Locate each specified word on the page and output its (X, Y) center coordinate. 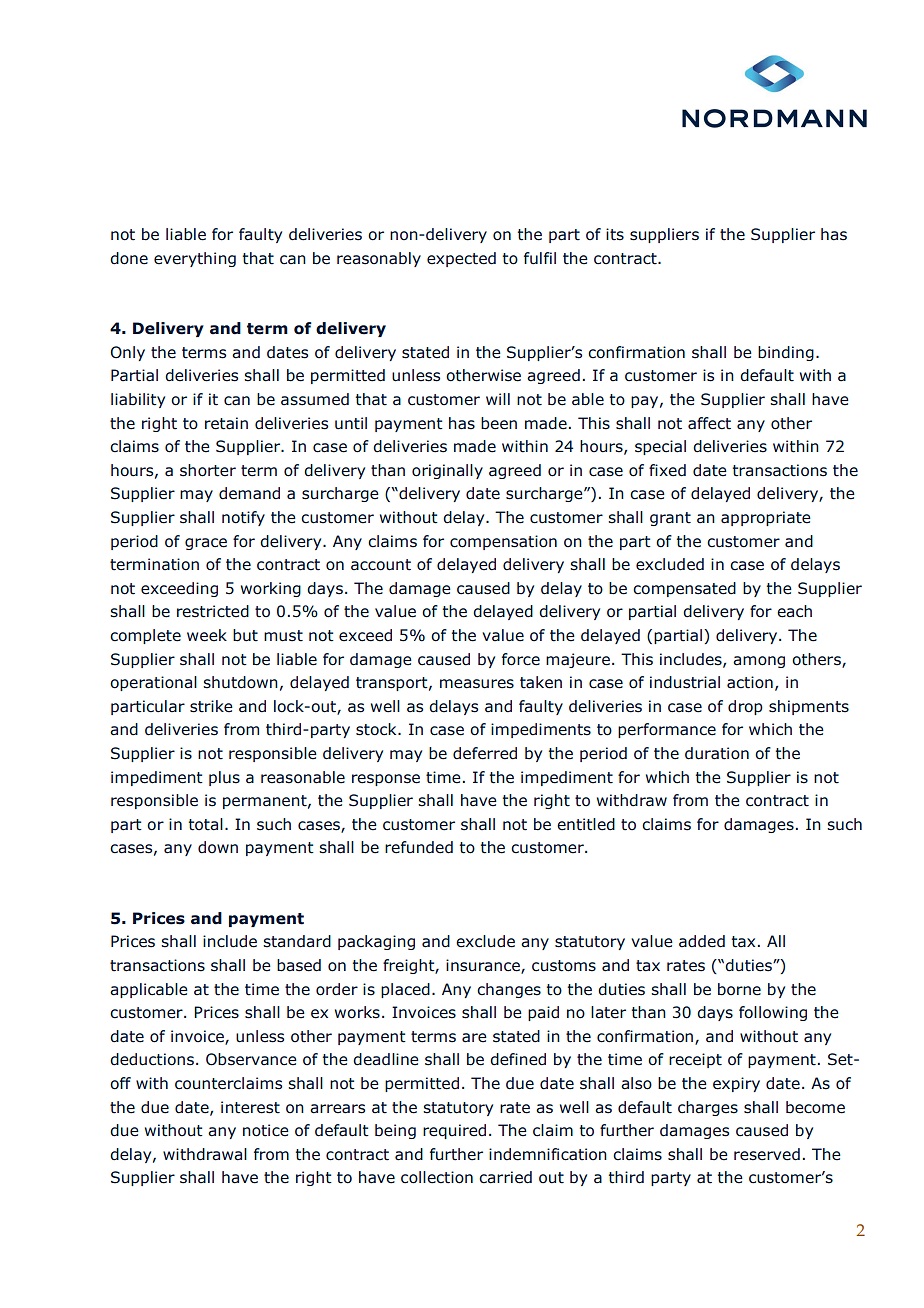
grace (206, 544)
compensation (503, 542)
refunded (419, 847)
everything (195, 259)
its (615, 234)
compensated (684, 589)
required (454, 1131)
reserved (767, 1154)
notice (266, 1130)
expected (461, 259)
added (702, 941)
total (206, 824)
